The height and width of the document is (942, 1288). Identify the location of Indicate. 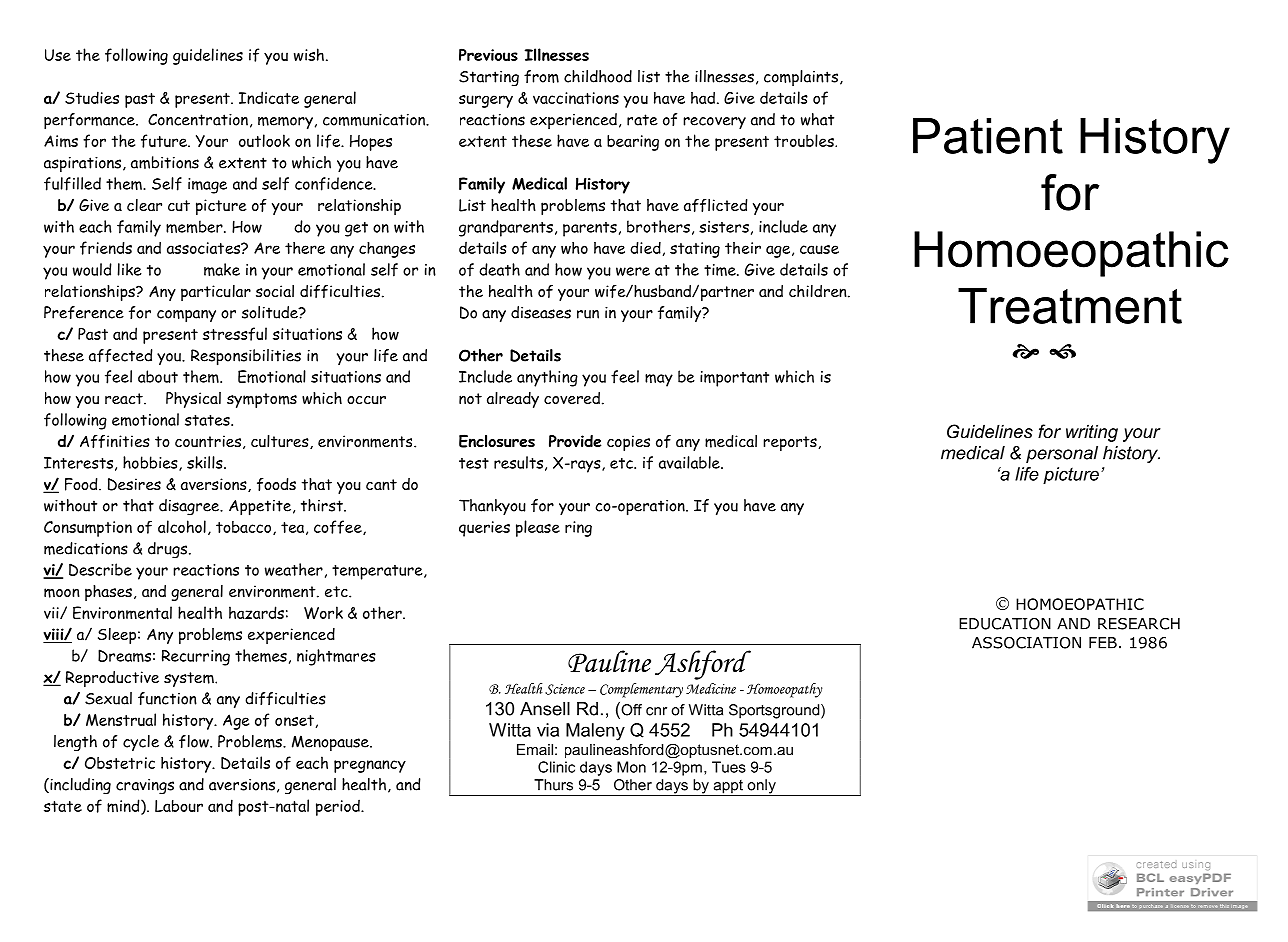
(269, 97).
